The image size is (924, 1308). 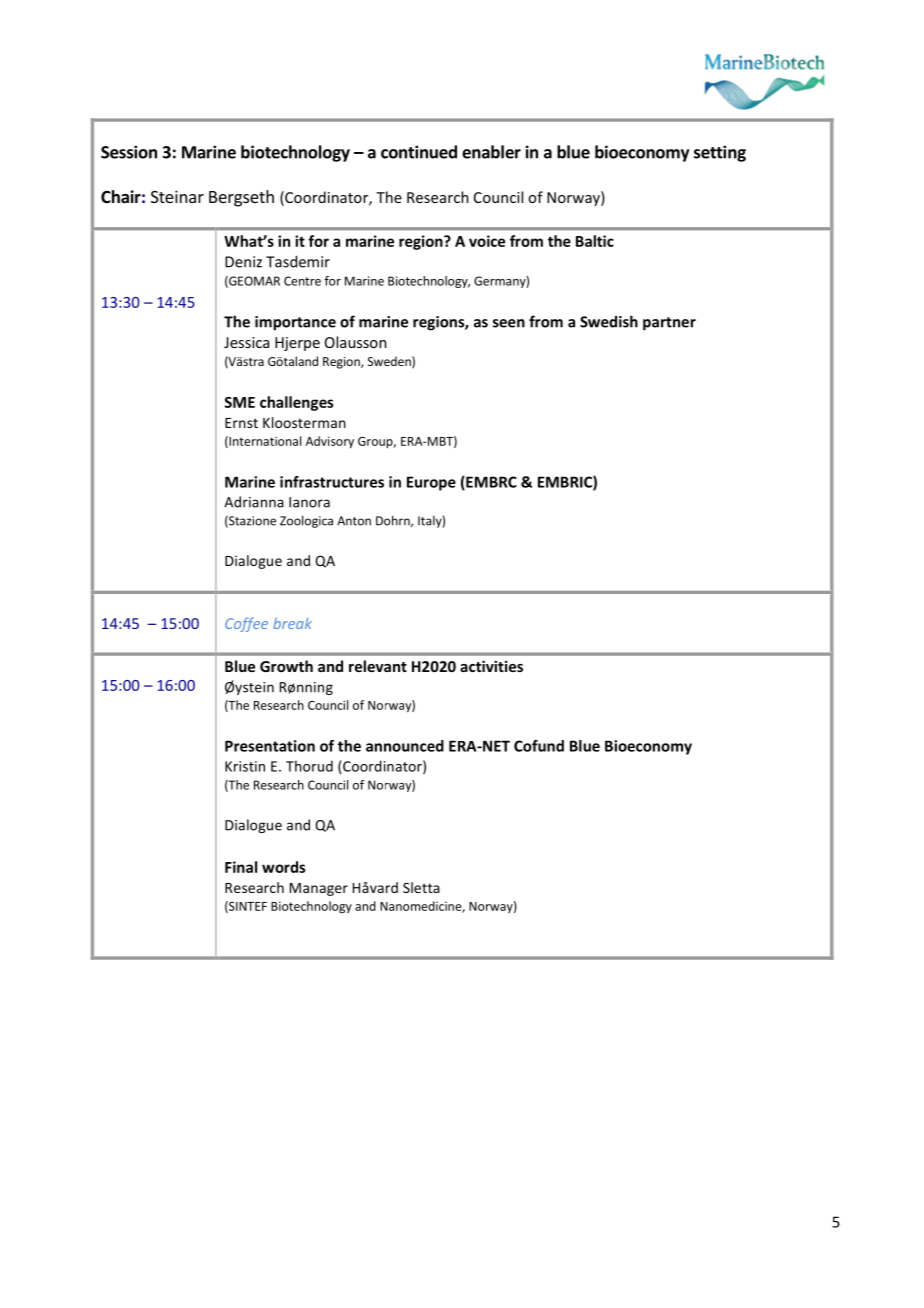 I want to click on announced, so click(x=405, y=746).
